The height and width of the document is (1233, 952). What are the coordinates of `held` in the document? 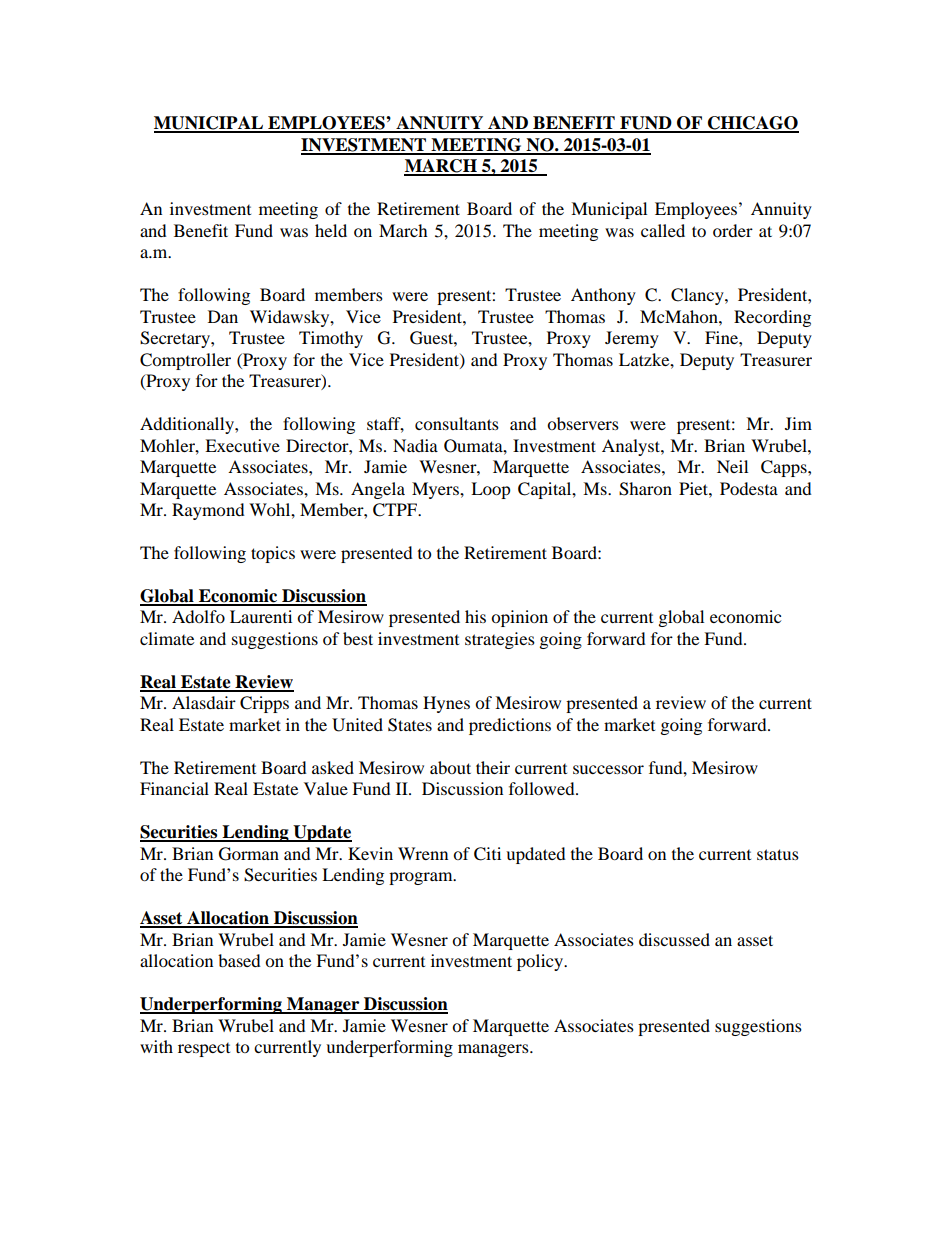 It's located at (331, 230).
